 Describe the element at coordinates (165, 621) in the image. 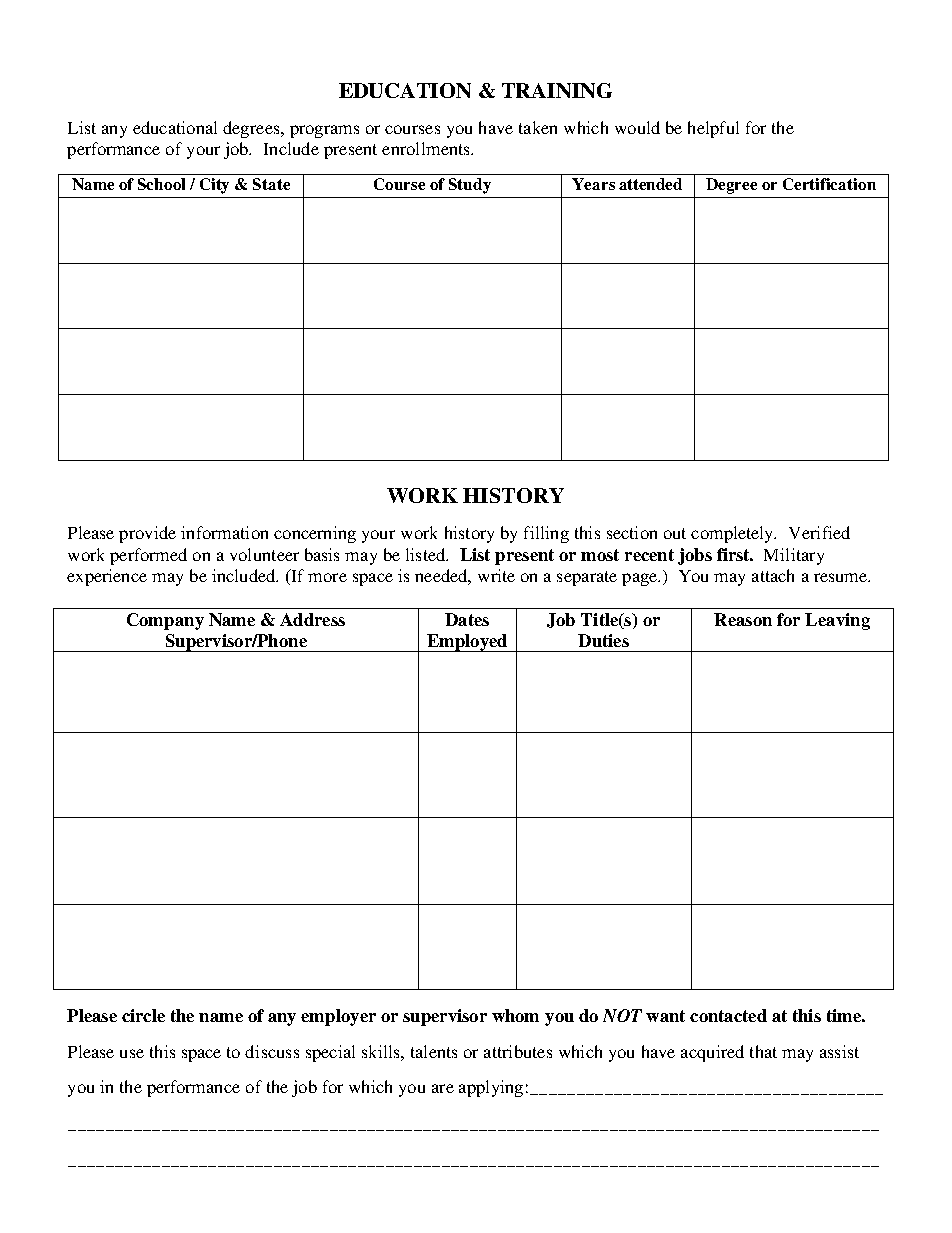

I see `Company` at that location.
